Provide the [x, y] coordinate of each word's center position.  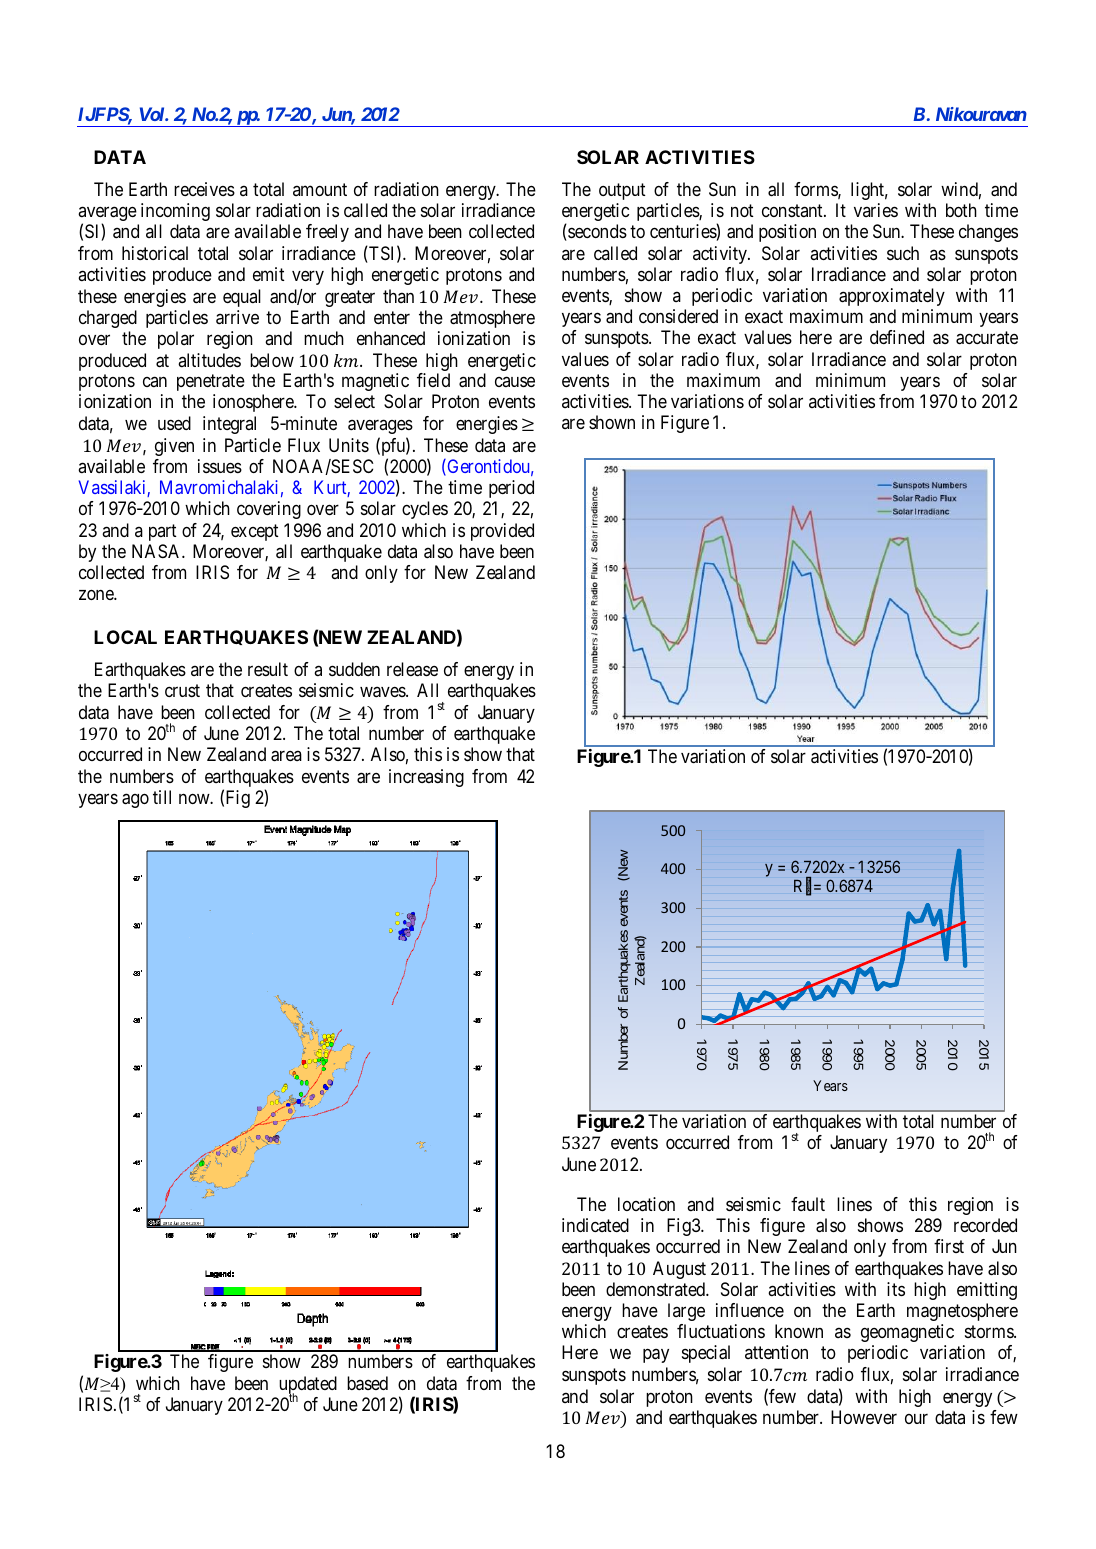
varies [876, 210]
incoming [175, 212]
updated [308, 1386]
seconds [596, 232]
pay [656, 1356]
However [864, 1417]
